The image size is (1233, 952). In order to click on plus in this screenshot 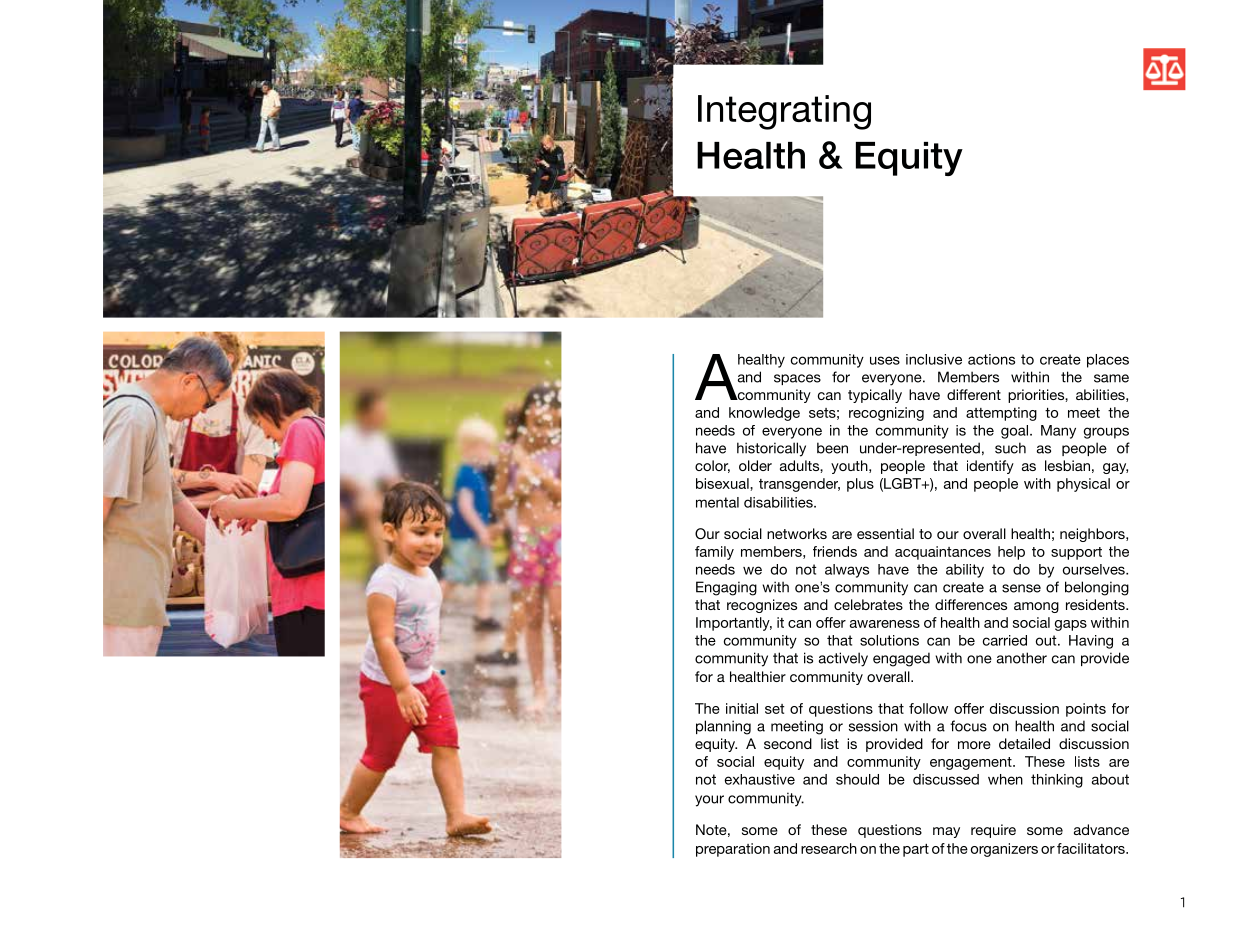, I will do `click(860, 485)`.
